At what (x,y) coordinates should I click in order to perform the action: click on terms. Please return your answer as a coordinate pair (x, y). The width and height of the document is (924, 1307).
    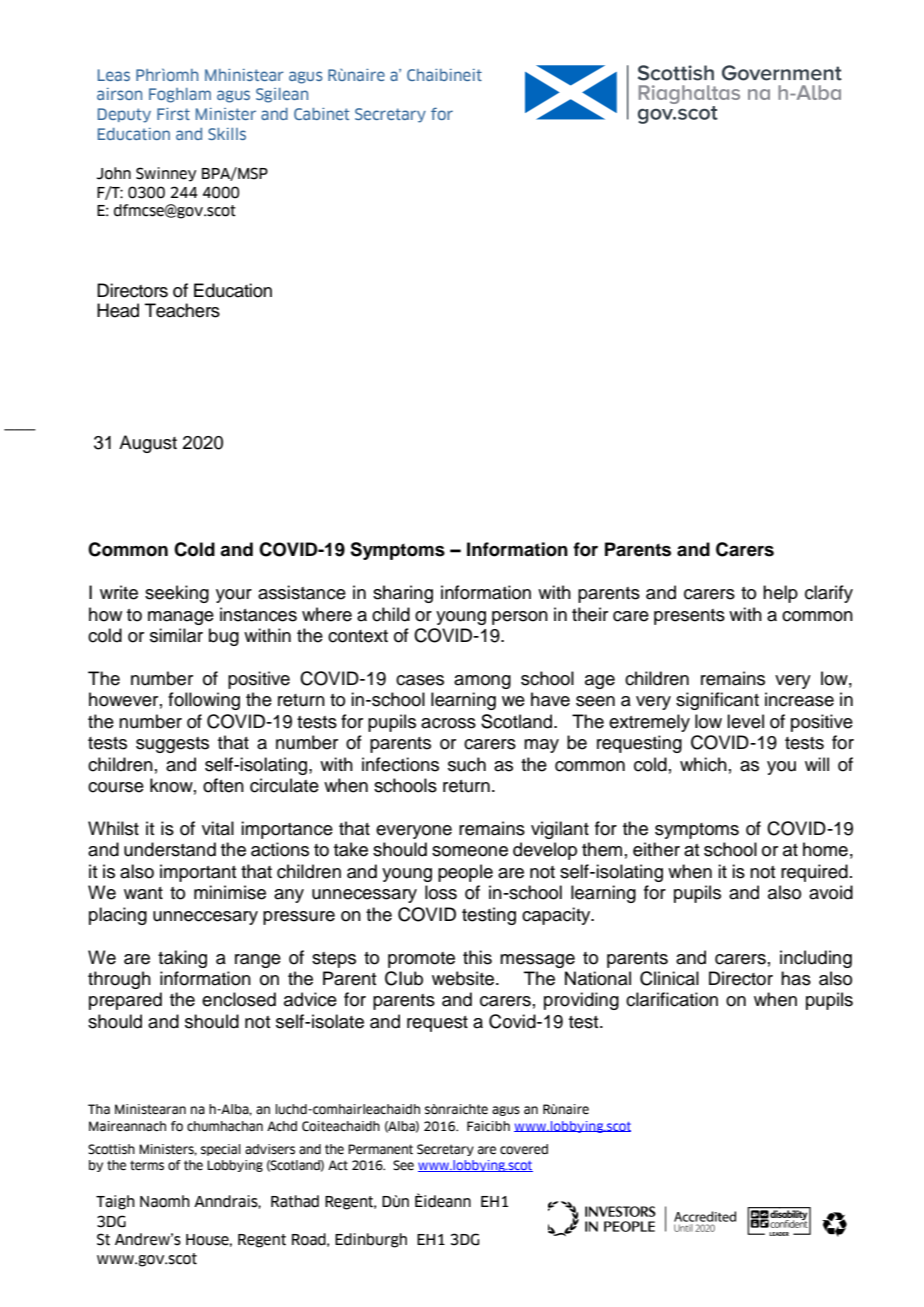
    Looking at the image, I should click on (147, 1165).
